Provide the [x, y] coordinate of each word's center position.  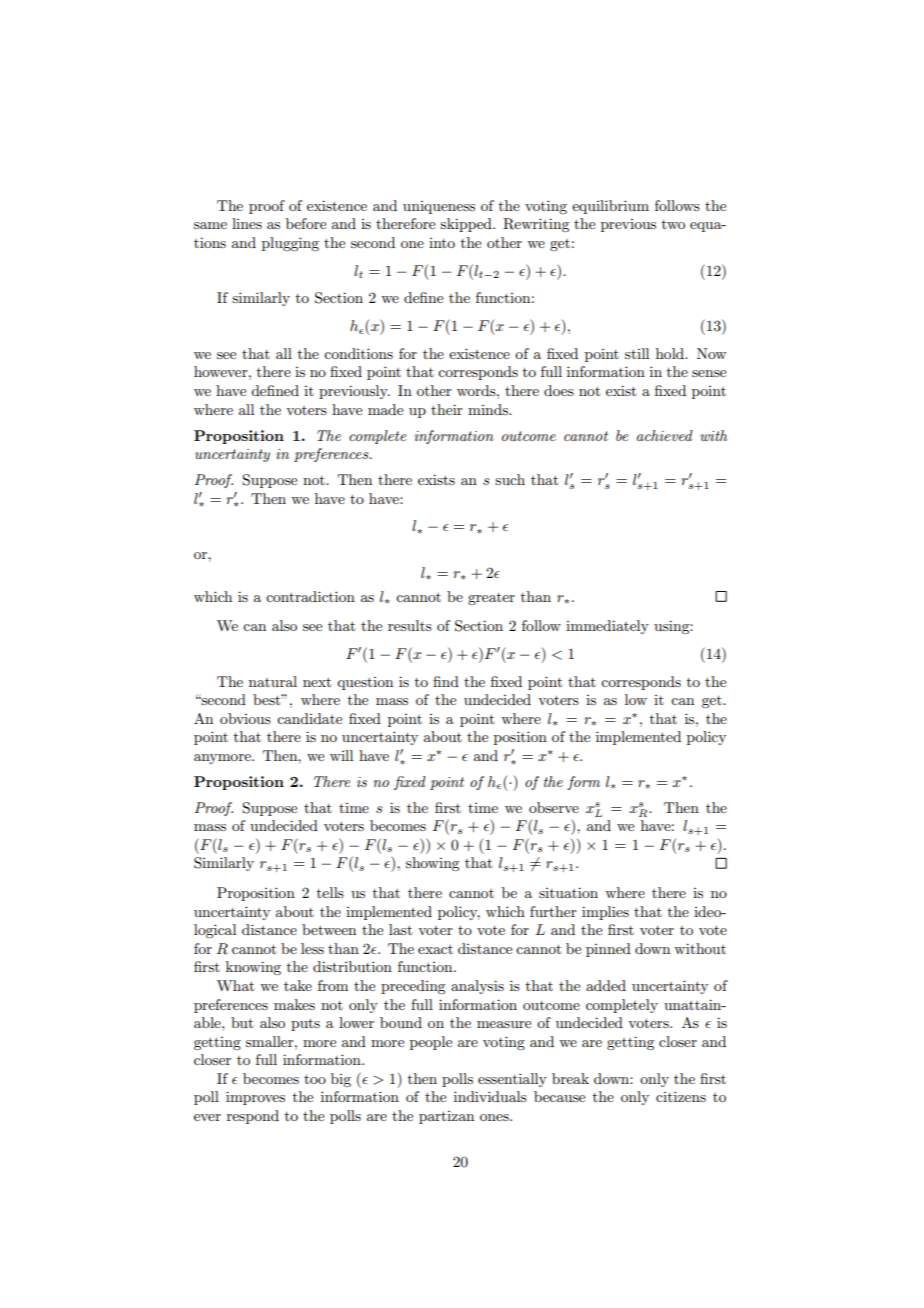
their [447, 409]
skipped [467, 225]
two [673, 224]
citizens [681, 1096]
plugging [290, 244]
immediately [607, 627]
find [446, 681]
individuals [490, 1096]
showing [432, 864]
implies [605, 913]
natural [273, 681]
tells [330, 892]
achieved [665, 435]
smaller [271, 1041]
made [385, 409]
